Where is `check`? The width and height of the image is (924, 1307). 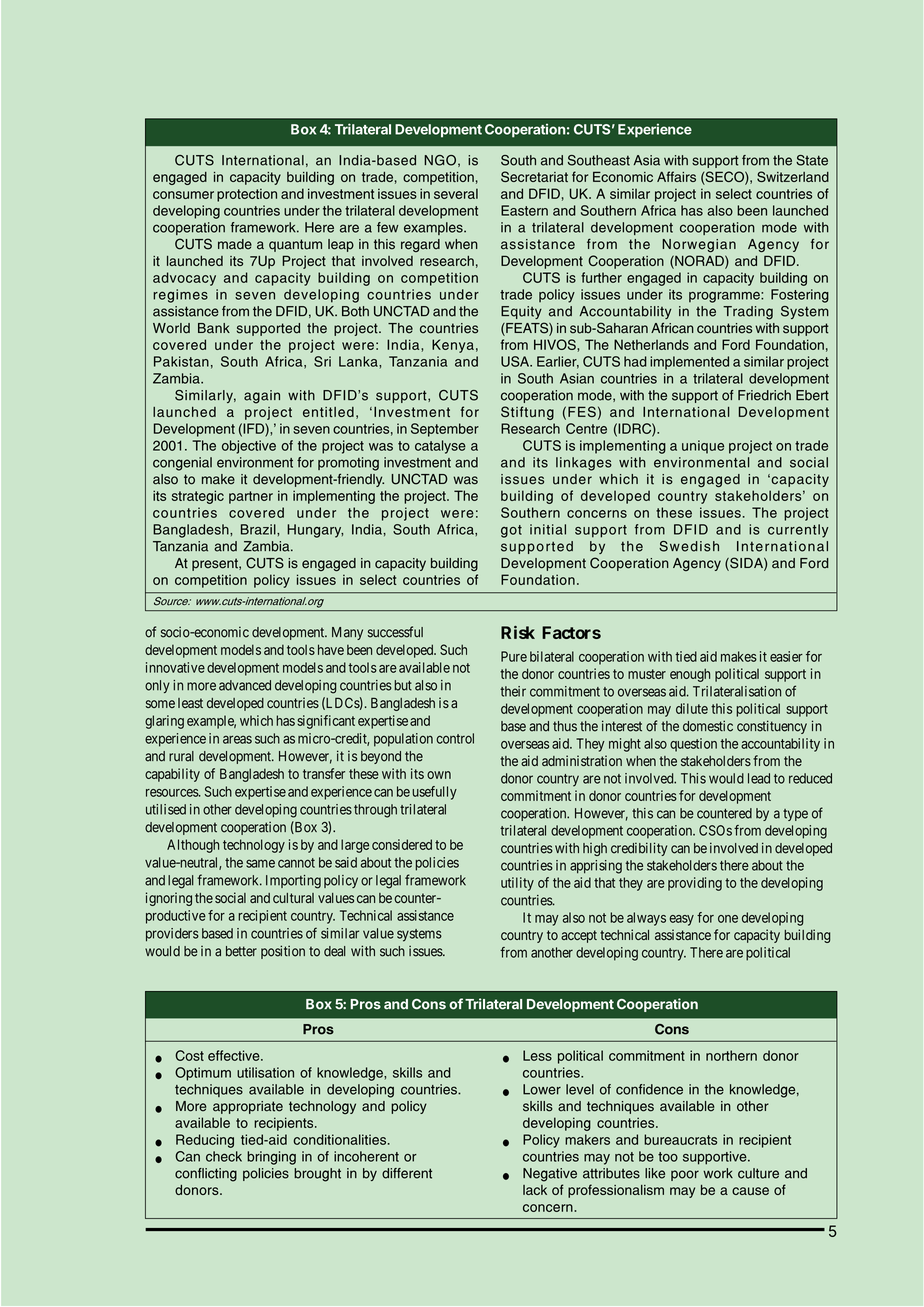 check is located at coordinates (224, 1156).
